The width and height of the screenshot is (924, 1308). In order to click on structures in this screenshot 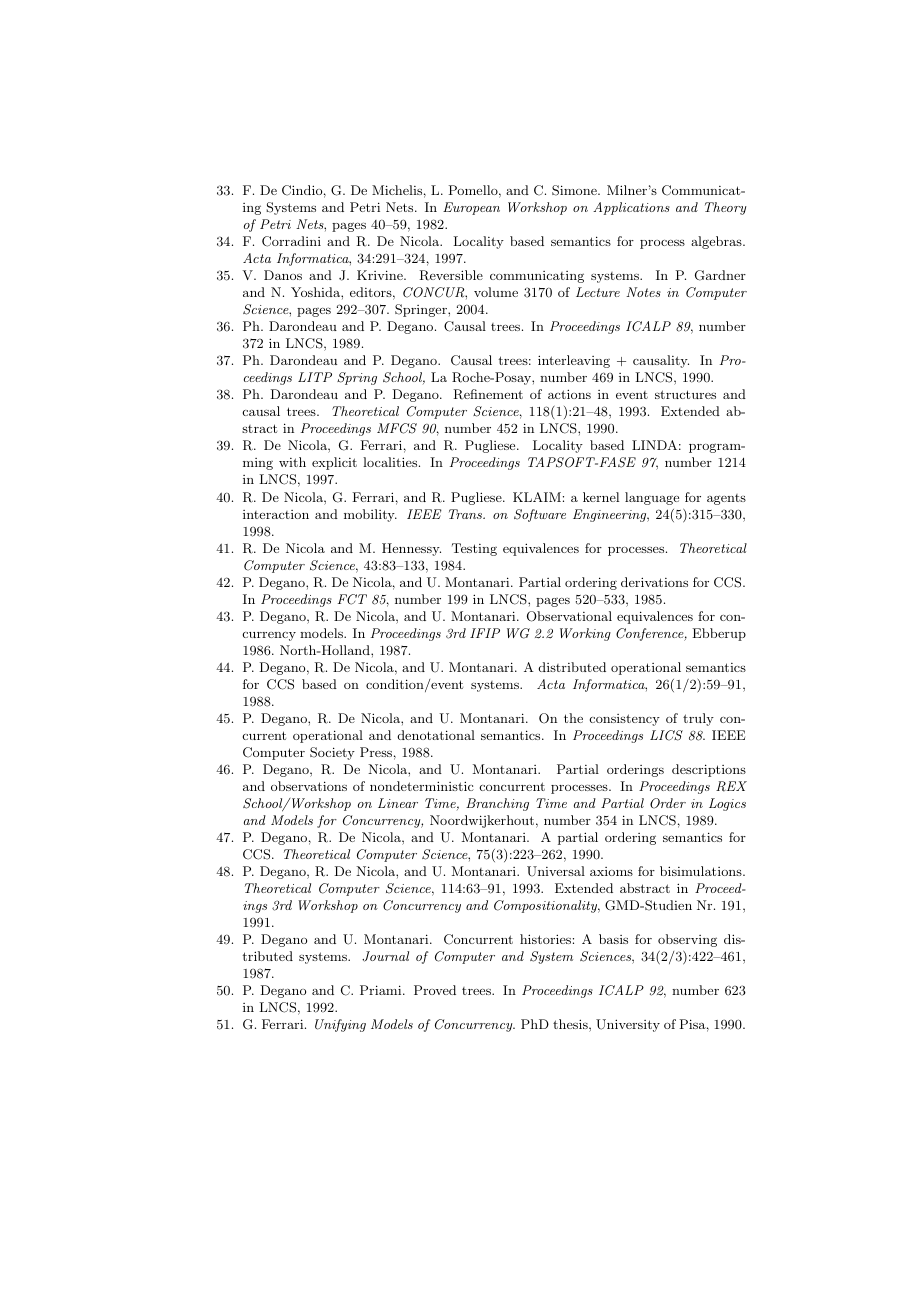, I will do `click(685, 394)`.
